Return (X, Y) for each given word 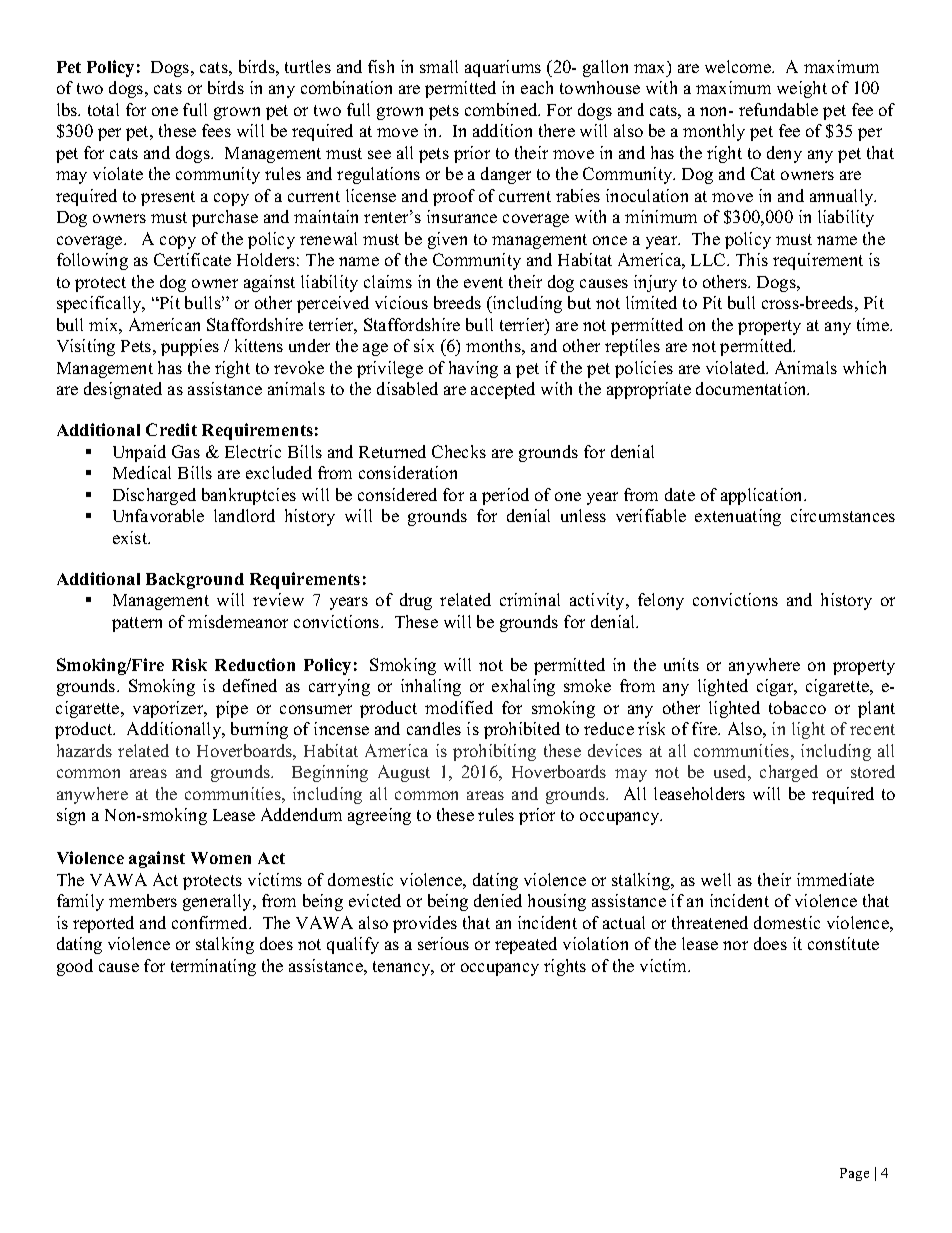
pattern (137, 624)
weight (802, 89)
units (681, 664)
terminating (213, 967)
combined (502, 109)
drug (416, 601)
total (103, 109)
